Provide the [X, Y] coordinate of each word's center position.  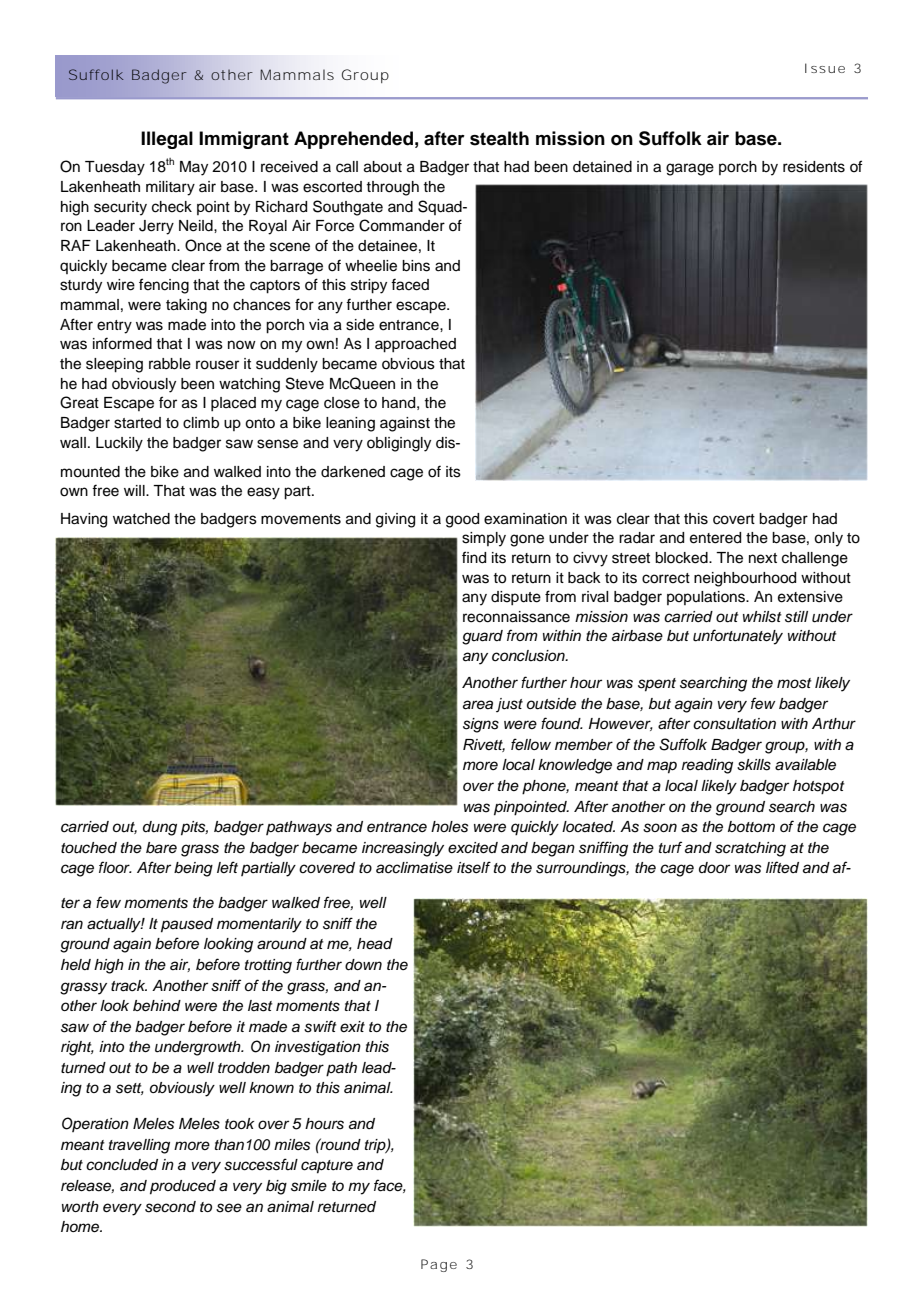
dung [160, 828]
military [170, 188]
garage [690, 169]
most [794, 683]
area [478, 705]
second [170, 1207]
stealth [499, 138]
